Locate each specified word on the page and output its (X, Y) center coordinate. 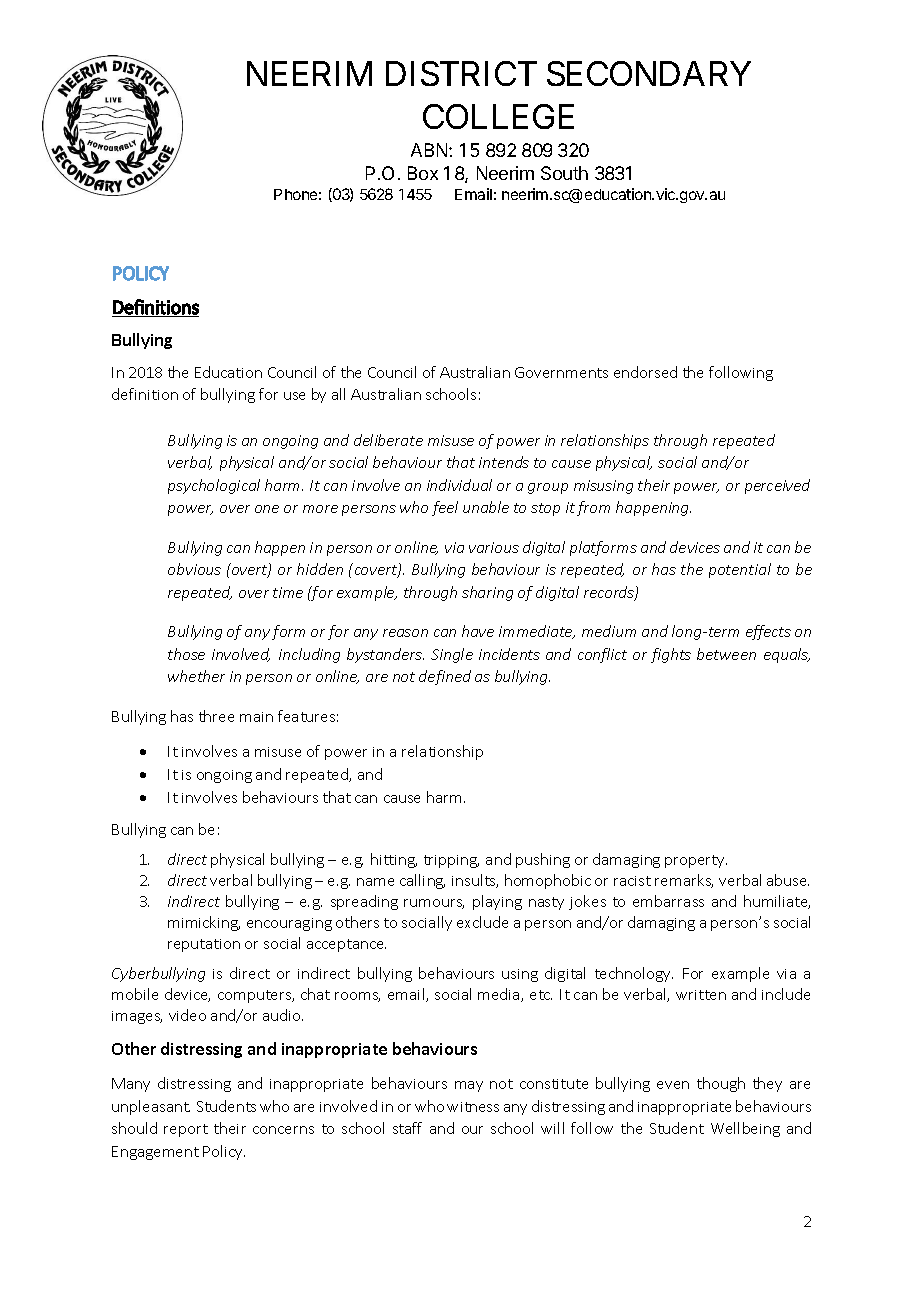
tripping (451, 861)
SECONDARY (649, 73)
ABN (430, 150)
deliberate (388, 440)
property (696, 861)
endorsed (645, 372)
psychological (214, 486)
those (186, 654)
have (478, 631)
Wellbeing (745, 1129)
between (726, 654)
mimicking (204, 923)
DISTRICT (461, 73)
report (186, 1130)
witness (473, 1107)
